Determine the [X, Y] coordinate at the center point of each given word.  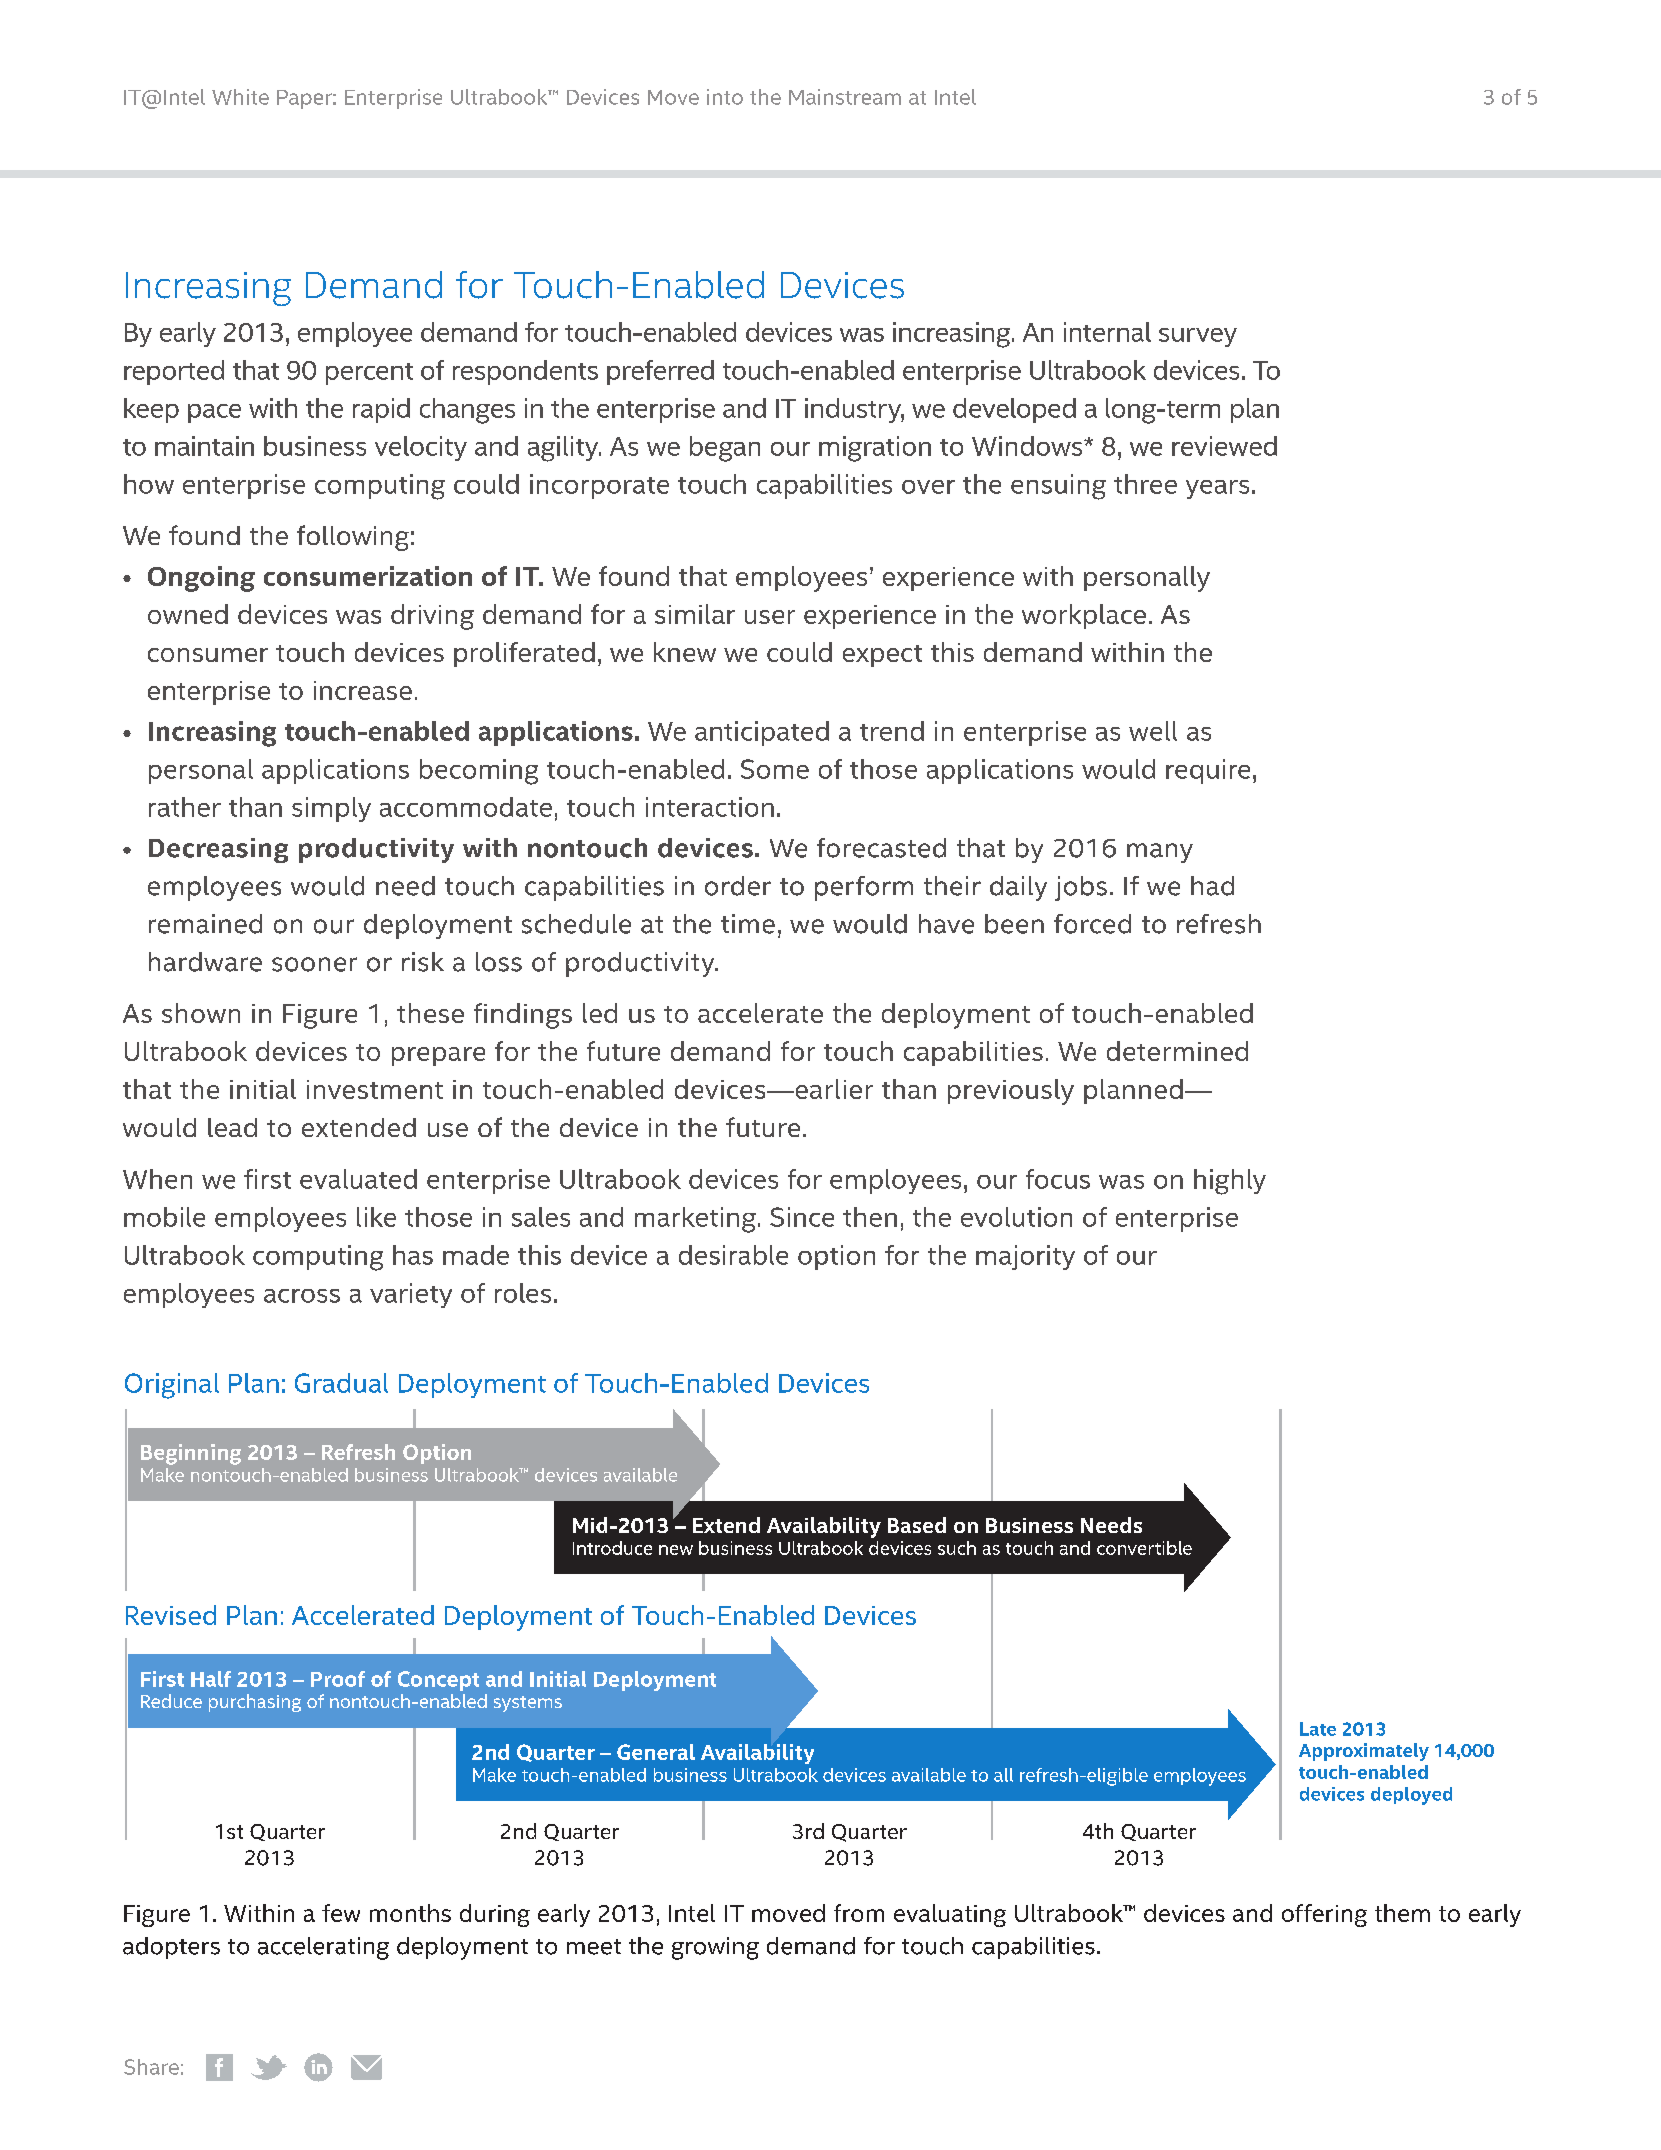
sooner [314, 964]
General [656, 1752]
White [240, 97]
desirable [733, 1255]
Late [1318, 1729]
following [353, 538]
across [302, 1296]
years [1217, 489]
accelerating [323, 1948]
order [738, 886]
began [725, 449]
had [1212, 886]
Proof [338, 1679]
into [725, 97]
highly [1230, 1182]
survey [1198, 337]
